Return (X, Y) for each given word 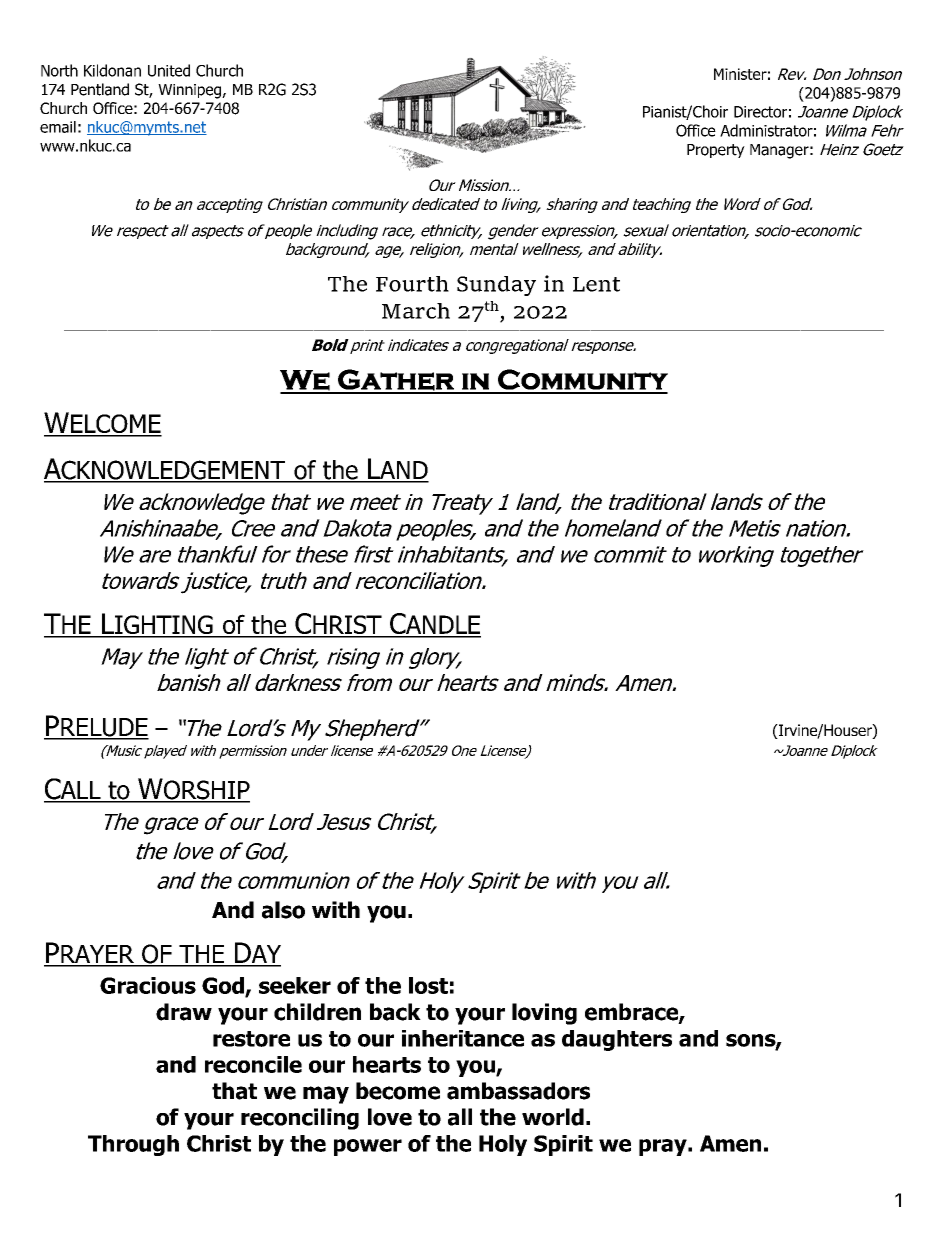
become (398, 1091)
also (283, 910)
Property (716, 151)
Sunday (496, 286)
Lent (596, 284)
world (553, 1117)
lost (428, 985)
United (169, 70)
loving (544, 1014)
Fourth (412, 284)
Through (133, 1145)
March (416, 311)
